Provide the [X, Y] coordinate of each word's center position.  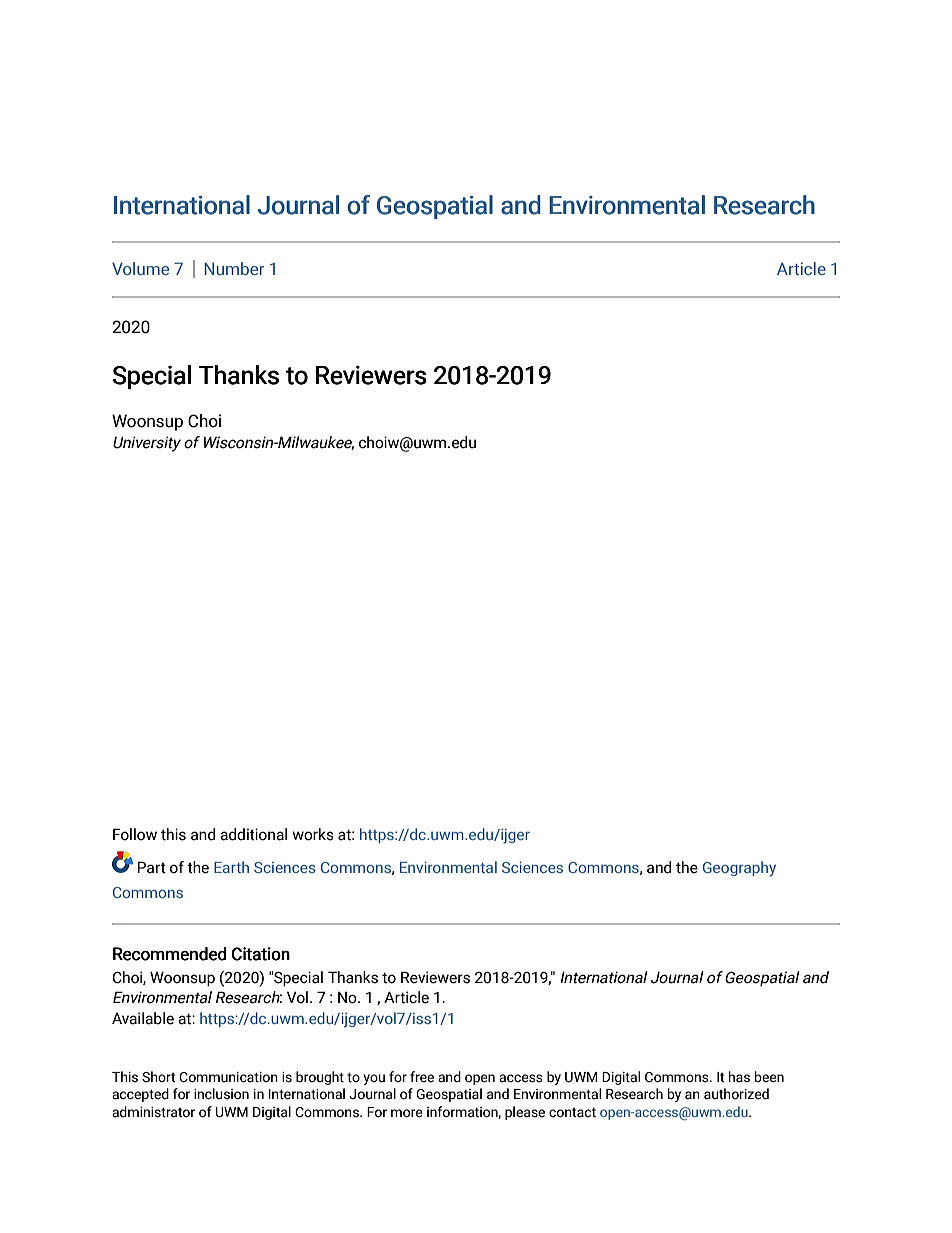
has [739, 1077]
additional [253, 834]
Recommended [170, 954]
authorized [736, 1094]
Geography [739, 869]
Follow [135, 834]
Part [152, 867]
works [313, 834]
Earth [231, 867]
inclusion [221, 1094]
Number [234, 268]
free [422, 1077]
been [769, 1077]
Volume [140, 268]
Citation [261, 954]
